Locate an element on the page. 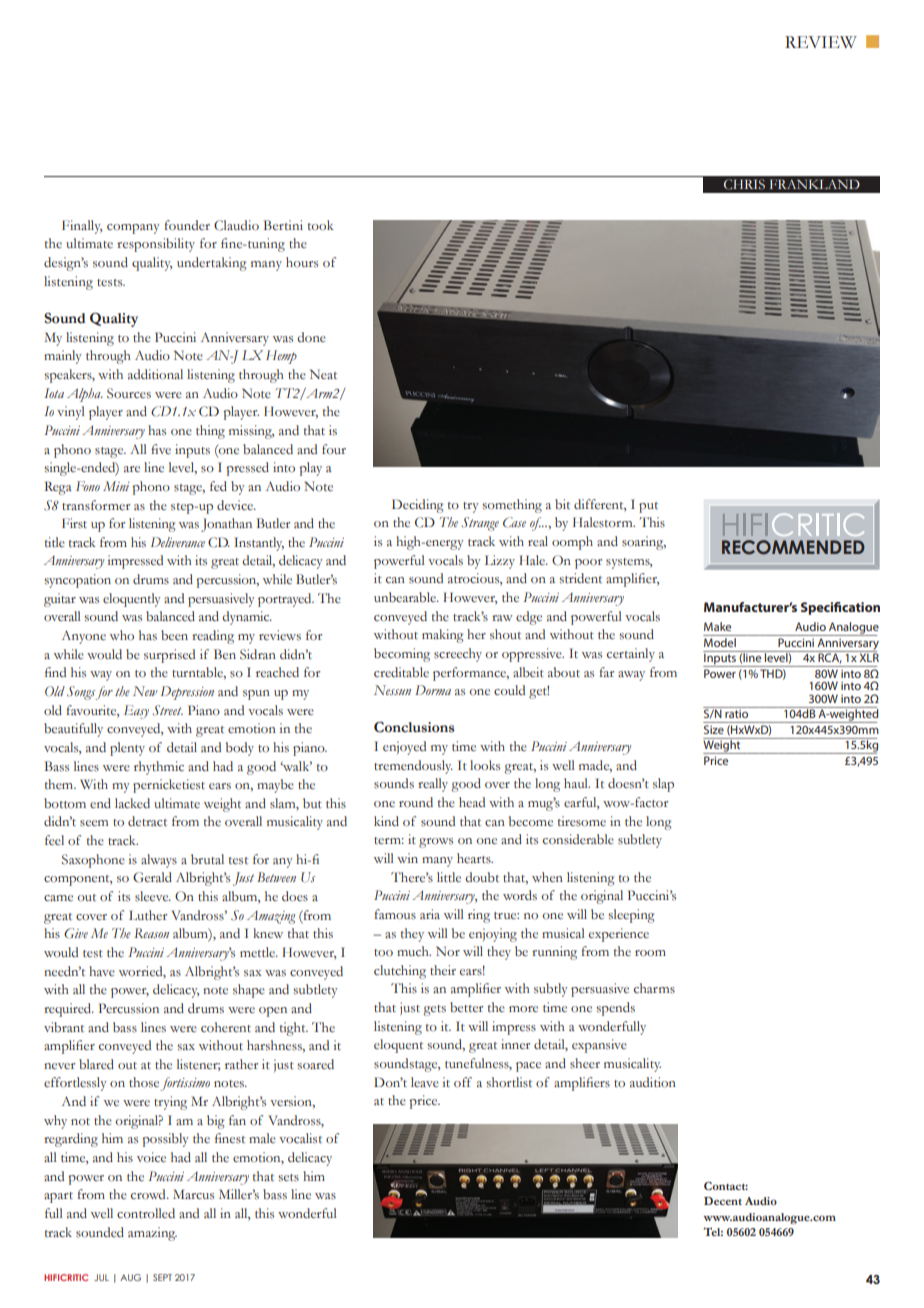  SEPT is located at coordinates (162, 1277).
